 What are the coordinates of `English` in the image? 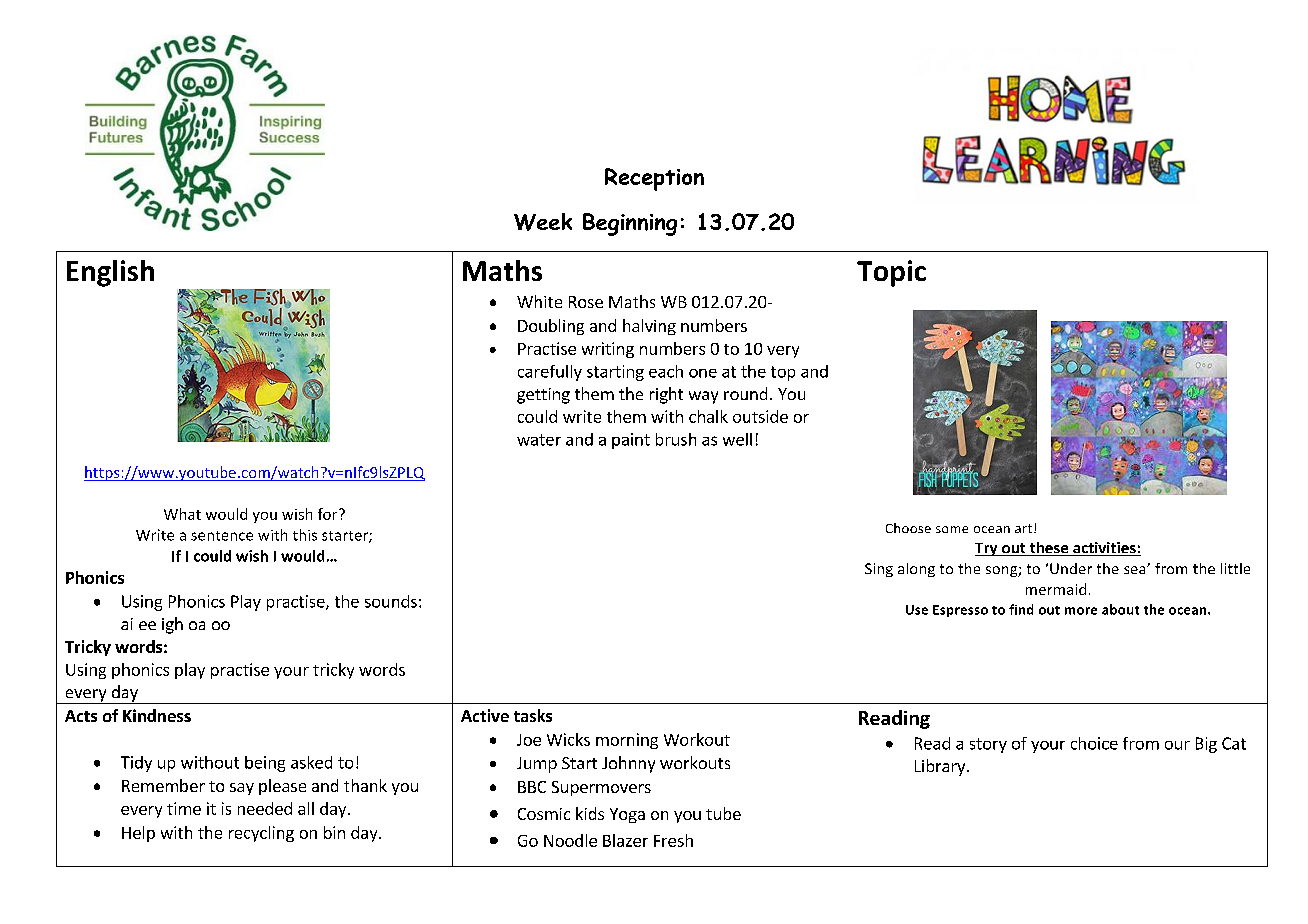 It's located at (110, 273).
